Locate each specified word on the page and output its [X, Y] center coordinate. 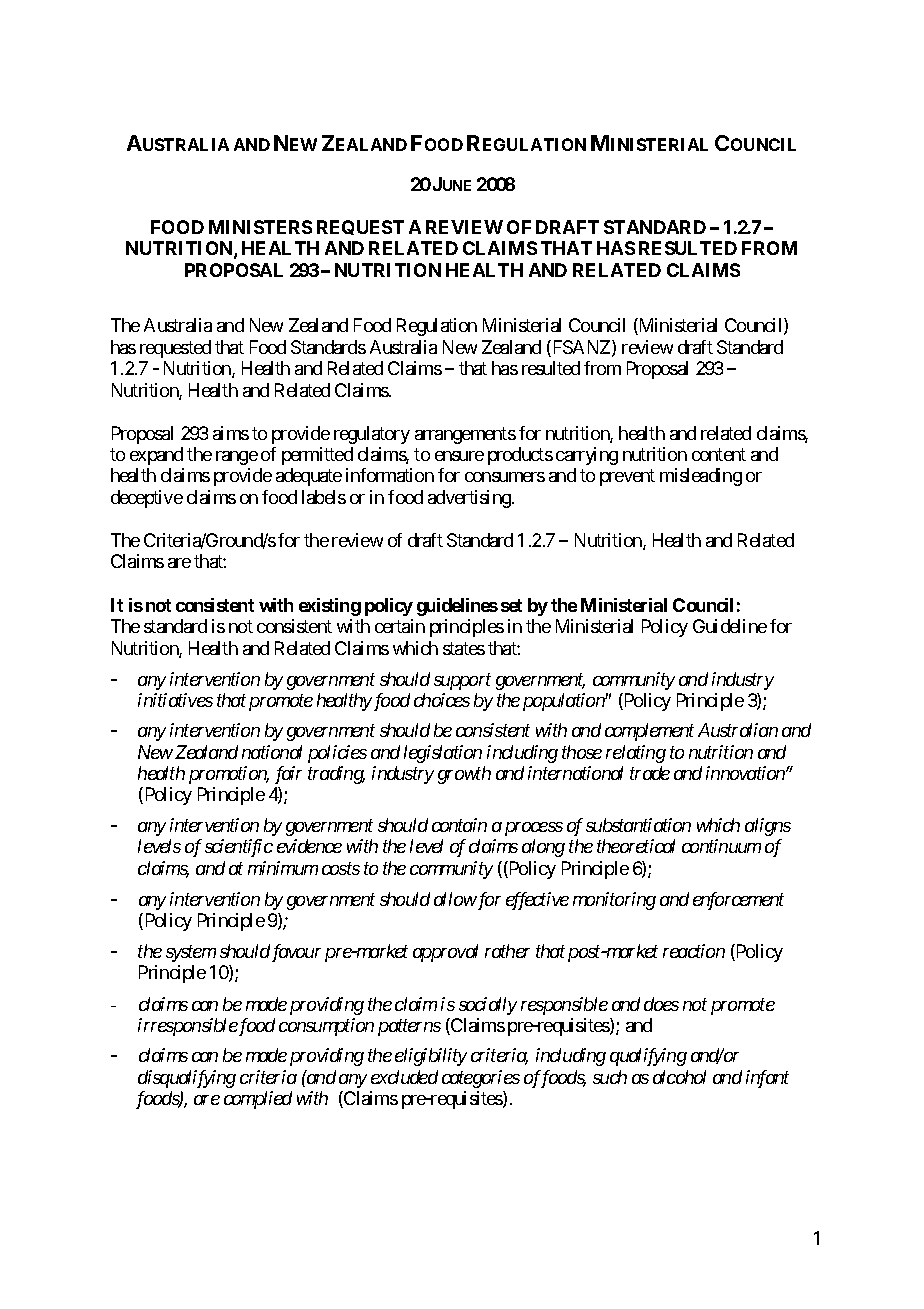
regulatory [372, 435]
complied [258, 1100]
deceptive [147, 499]
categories [481, 1079]
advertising [470, 499]
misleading [701, 477]
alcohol [679, 1077]
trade [650, 773]
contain [459, 825]
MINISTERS [260, 227]
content [719, 454]
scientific [239, 848]
